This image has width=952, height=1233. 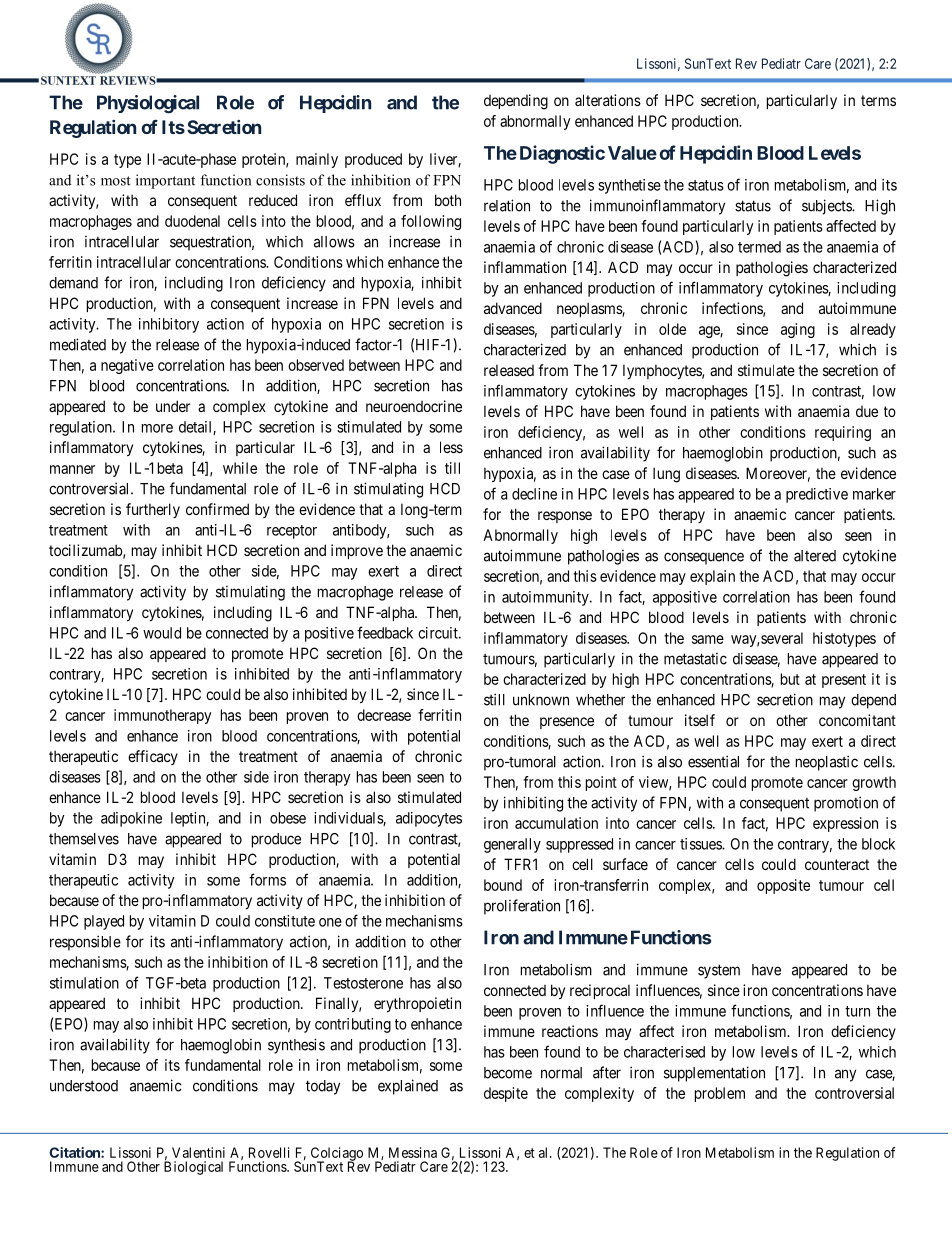 I want to click on while, so click(x=240, y=468).
